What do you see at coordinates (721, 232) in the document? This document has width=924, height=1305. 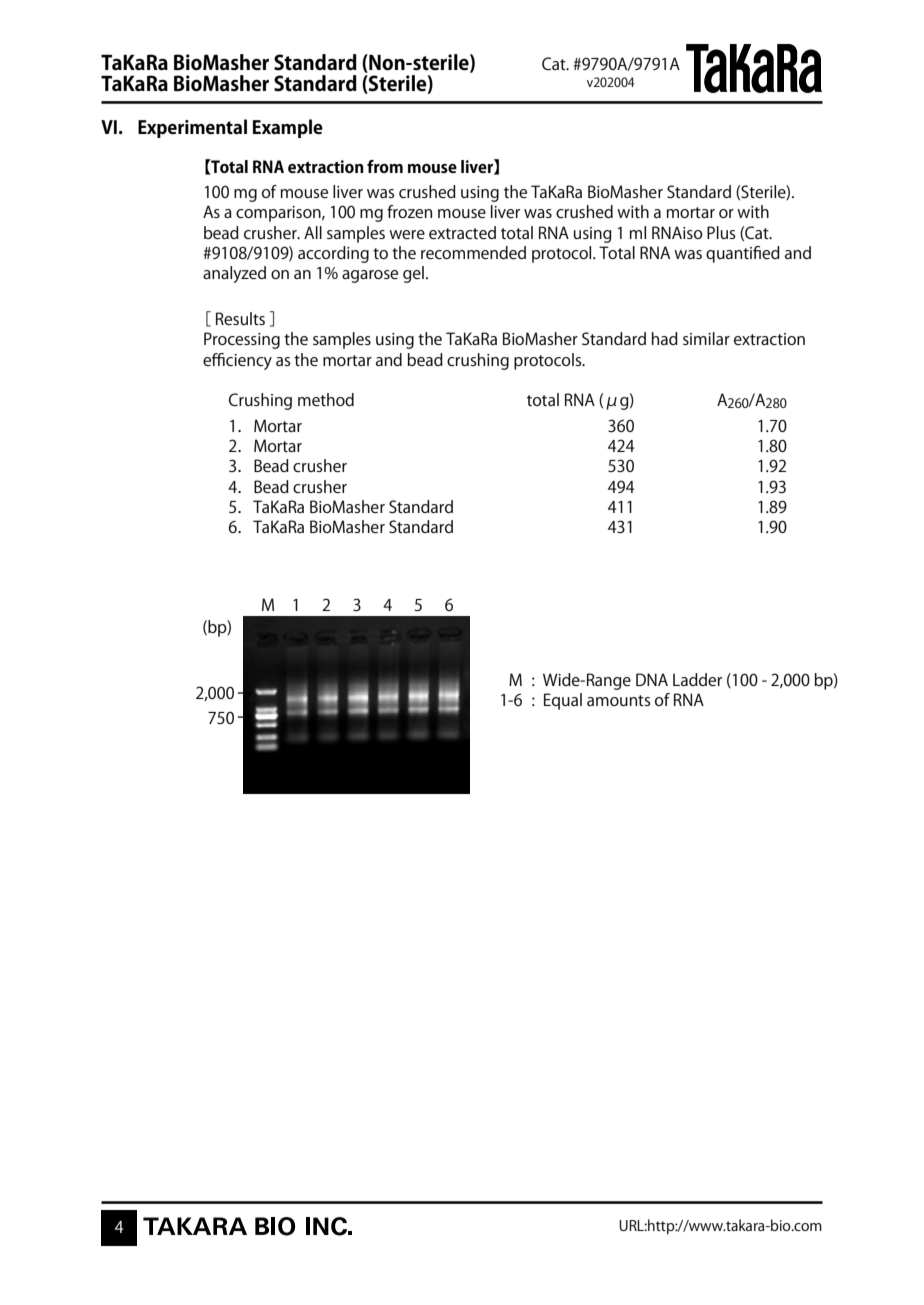 I see `Plus` at bounding box center [721, 232].
